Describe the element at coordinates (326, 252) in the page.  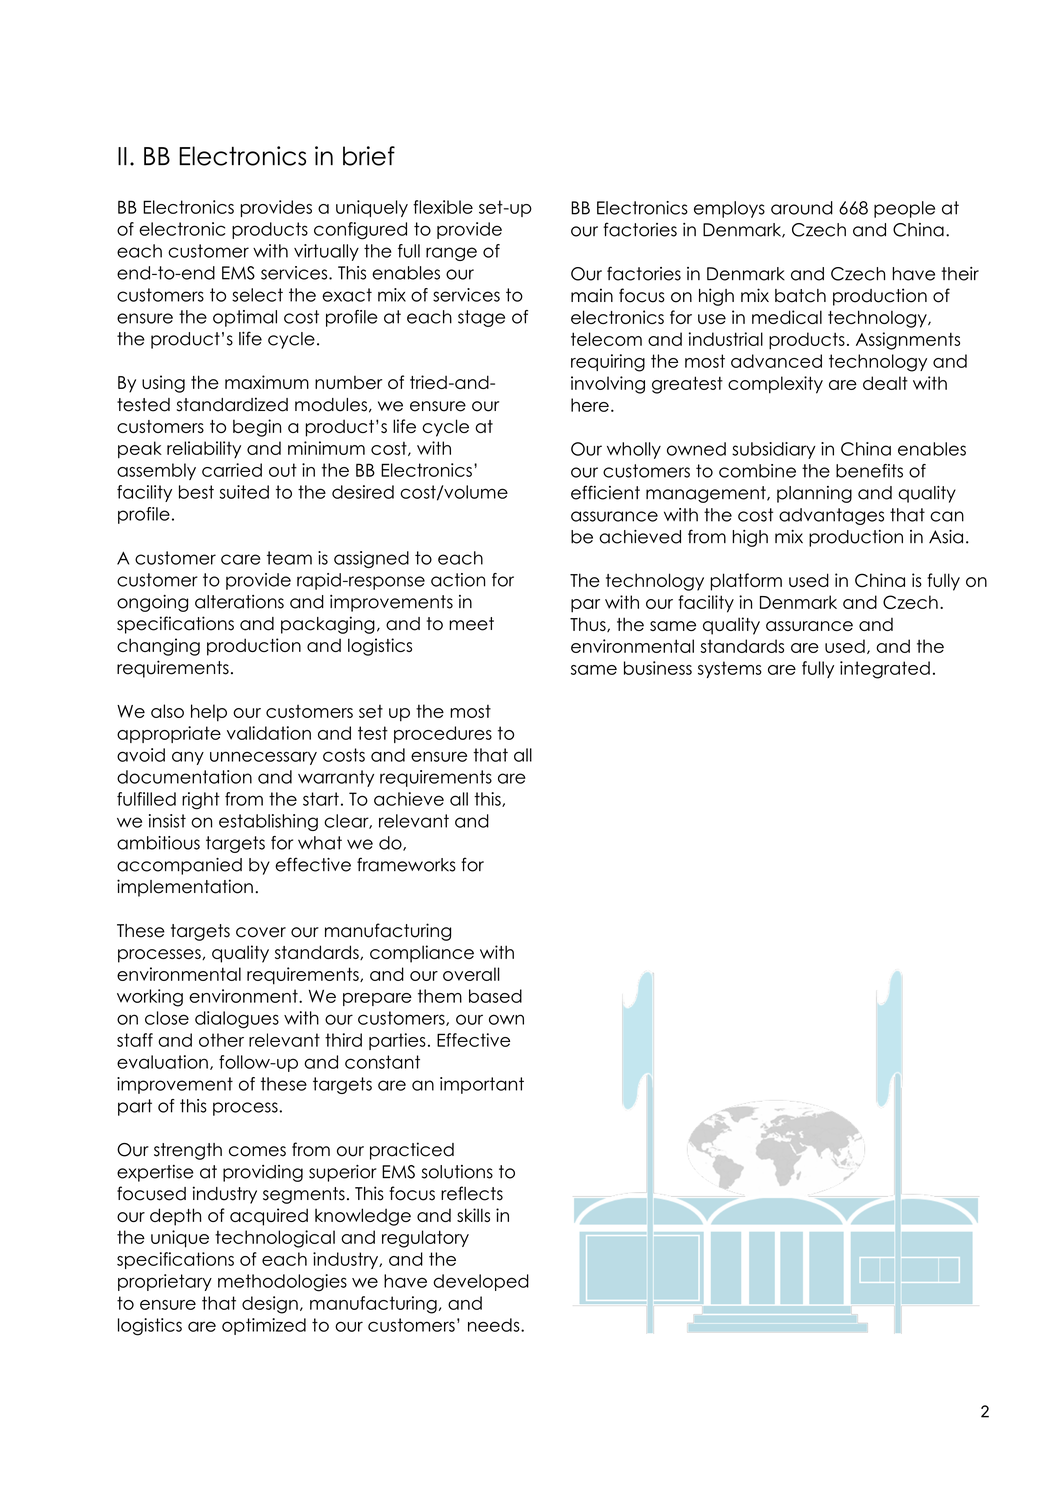
I see `virtually` at that location.
